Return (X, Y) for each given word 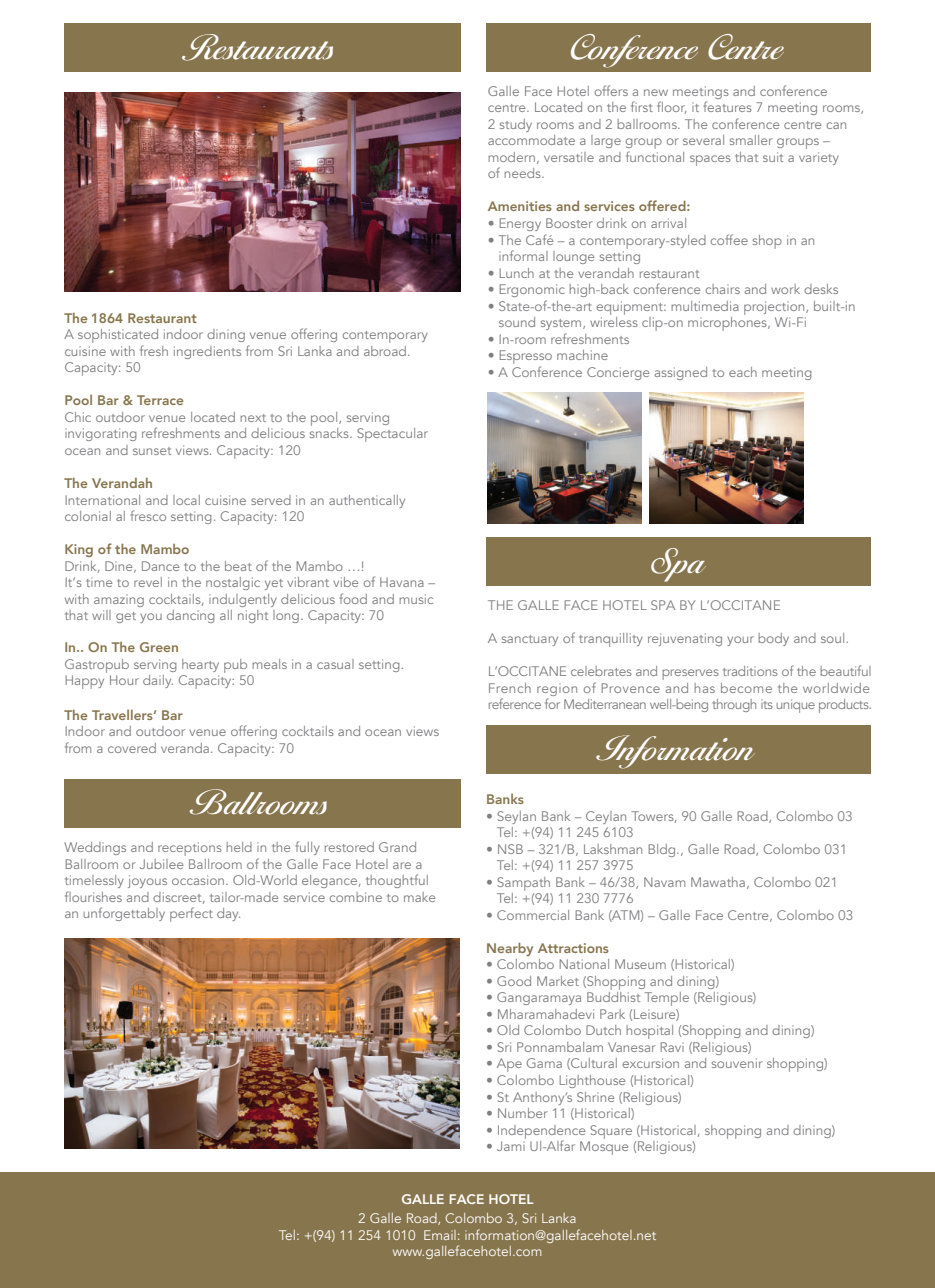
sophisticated (118, 337)
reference (515, 703)
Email (440, 1235)
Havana (402, 582)
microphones (728, 322)
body (773, 639)
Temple (667, 999)
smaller (751, 140)
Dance (160, 566)
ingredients (207, 352)
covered (132, 748)
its (767, 705)
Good (514, 981)
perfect (191, 914)
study (516, 125)
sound (517, 322)
